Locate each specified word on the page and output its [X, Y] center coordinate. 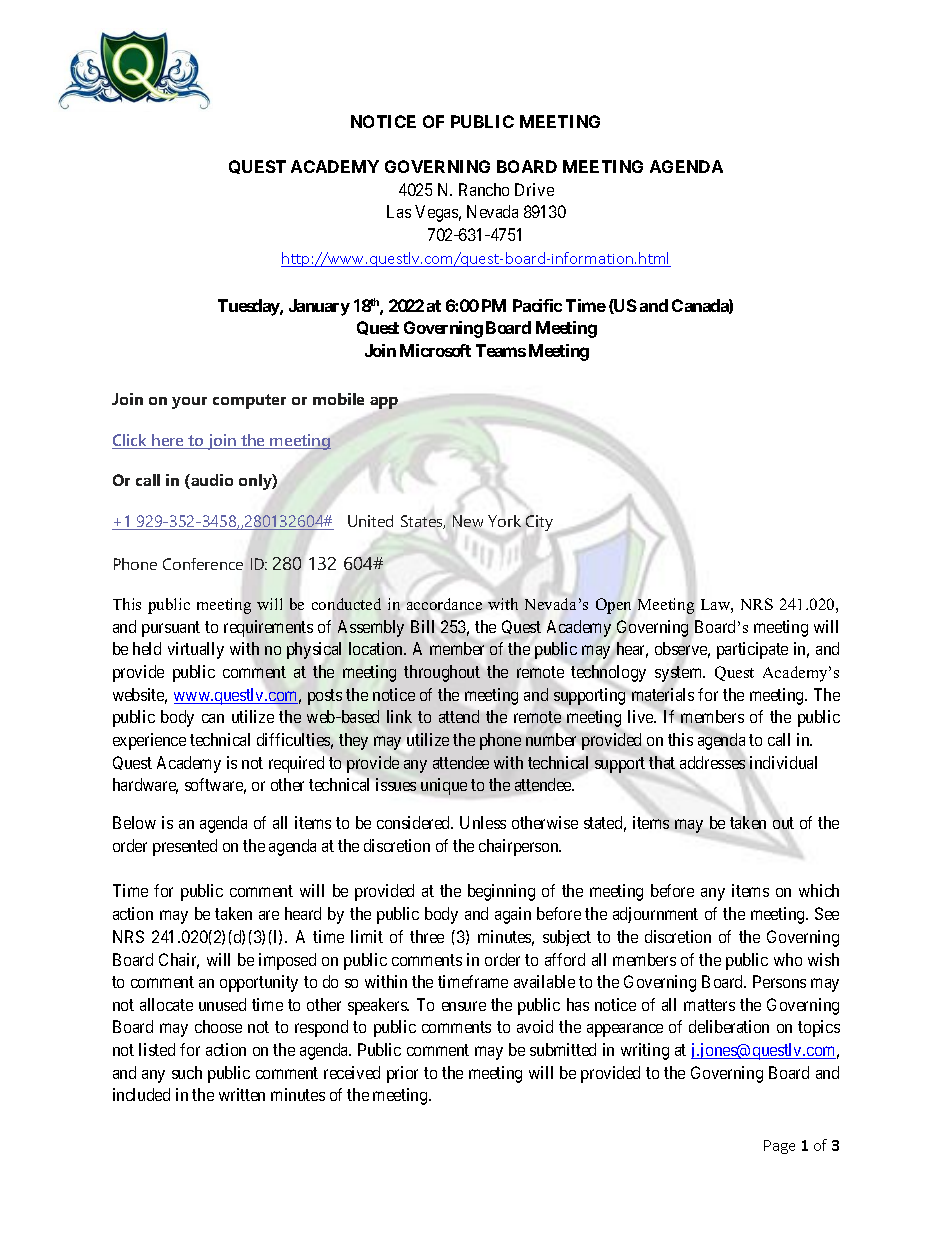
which [819, 890]
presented [185, 847]
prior [402, 1074]
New [468, 521]
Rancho [484, 189]
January [319, 307]
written [242, 1094]
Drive [534, 189]
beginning [501, 892]
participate [752, 650]
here [168, 441]
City [539, 523]
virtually [196, 650]
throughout [442, 673]
